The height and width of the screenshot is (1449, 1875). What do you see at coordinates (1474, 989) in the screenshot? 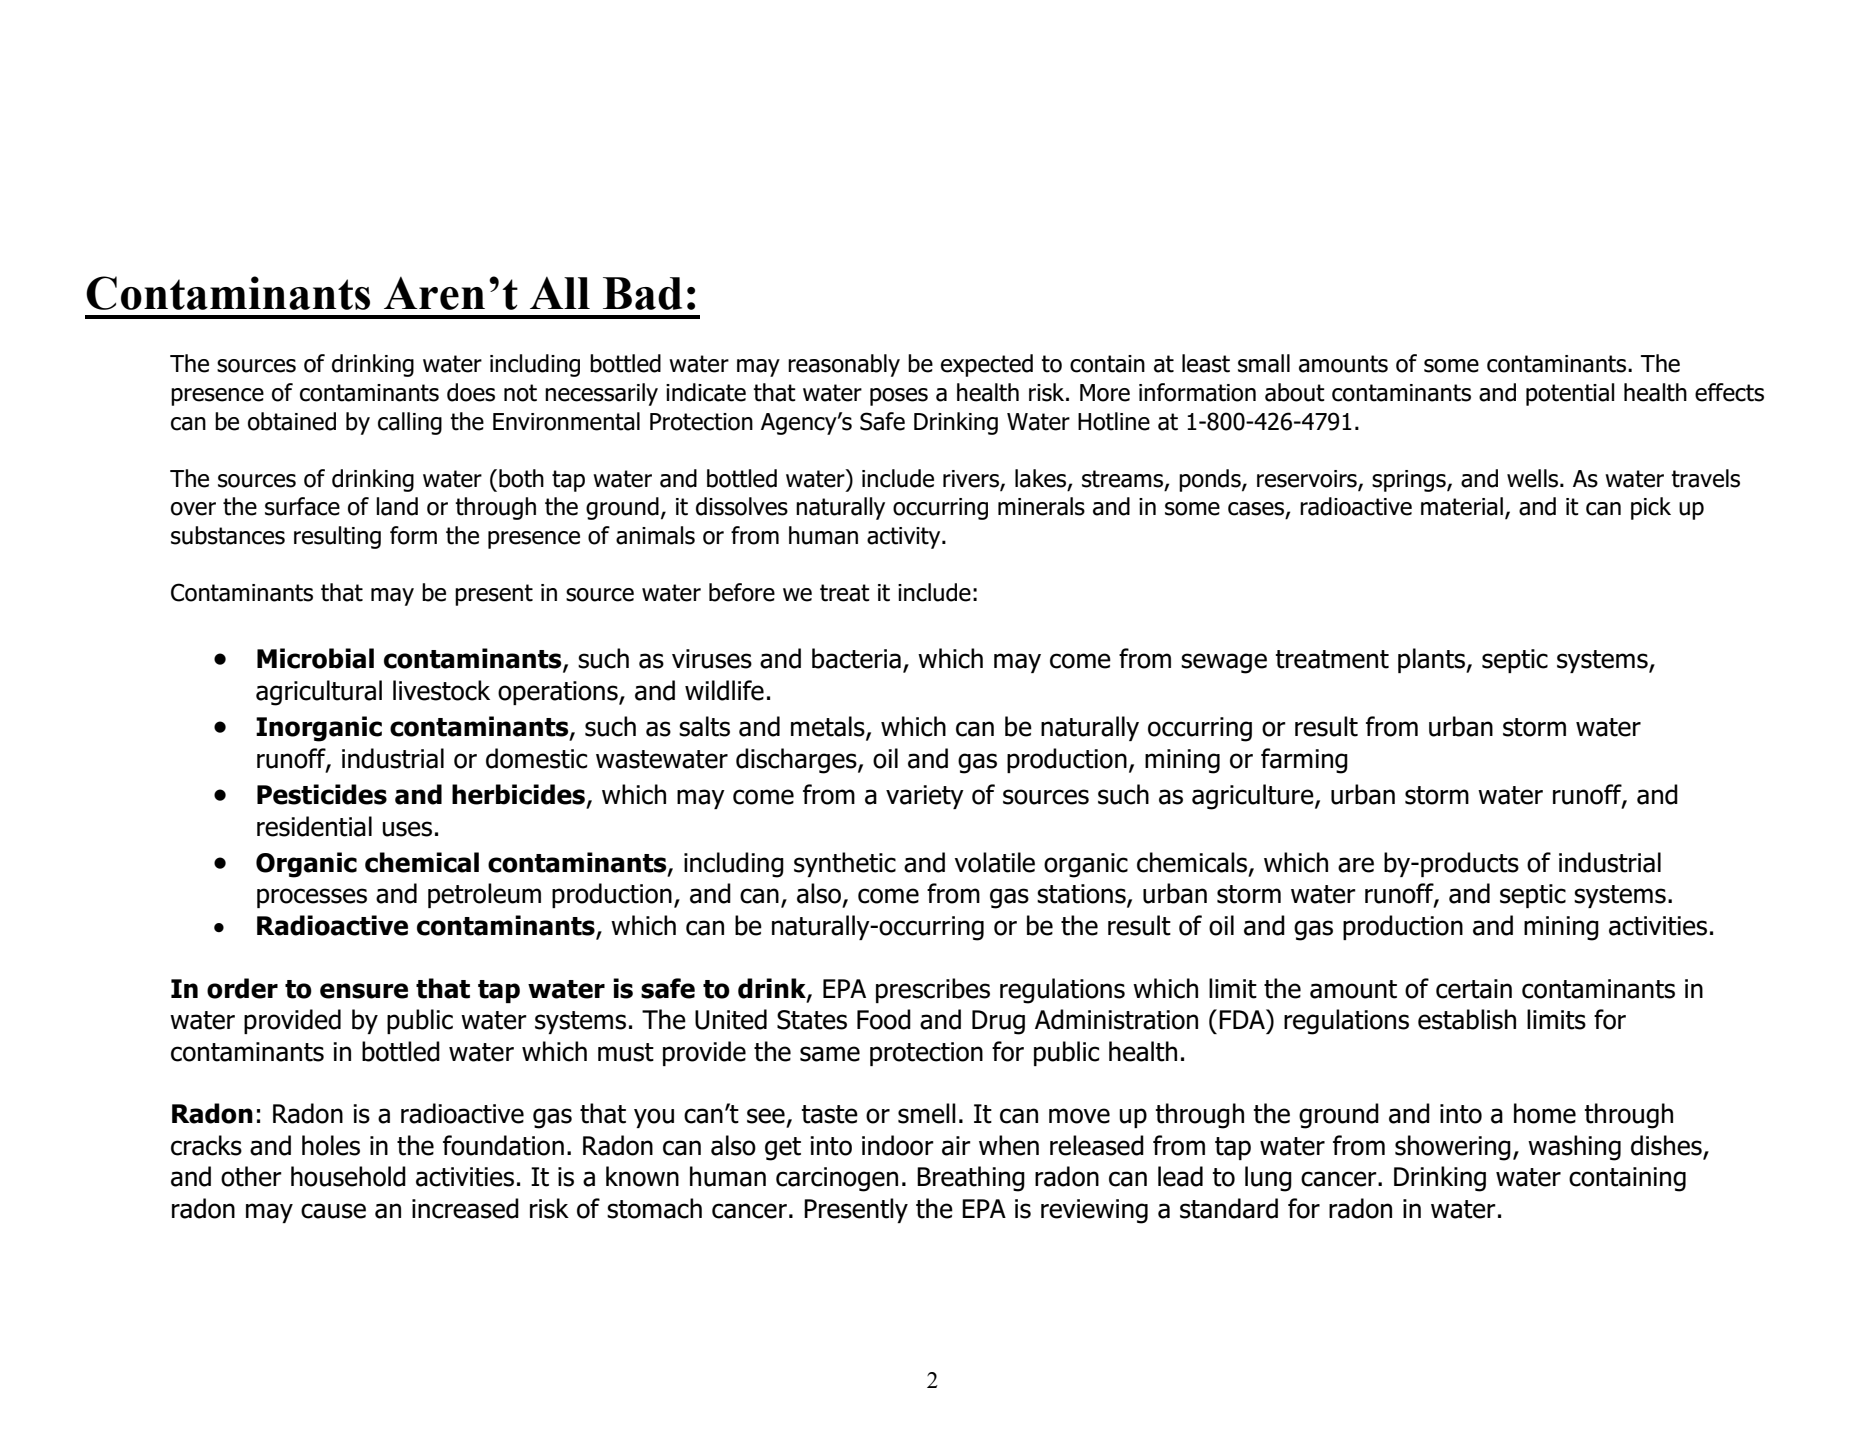
I see `certain` at bounding box center [1474, 989].
